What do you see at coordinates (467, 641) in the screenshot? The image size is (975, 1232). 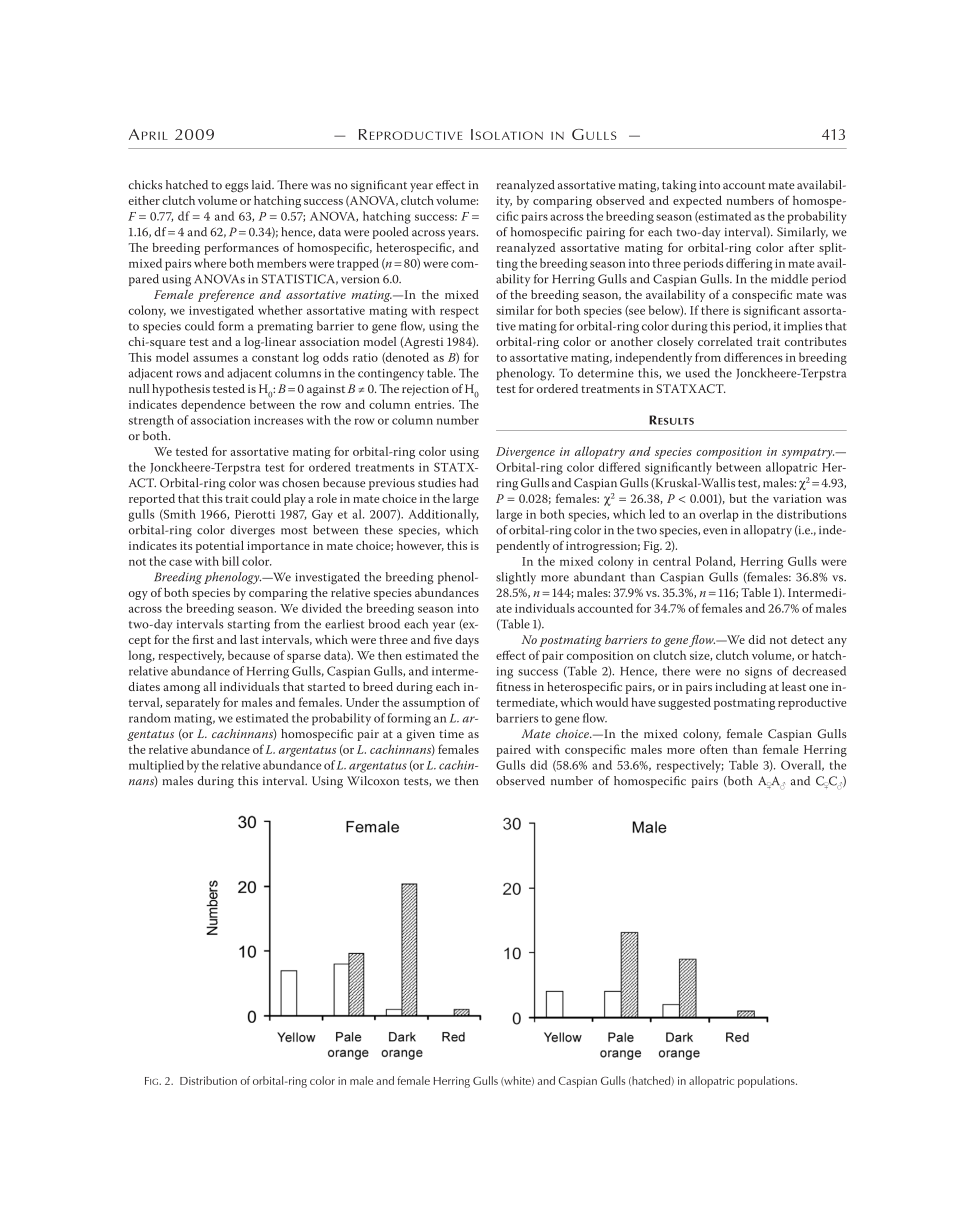 I see `days` at bounding box center [467, 641].
